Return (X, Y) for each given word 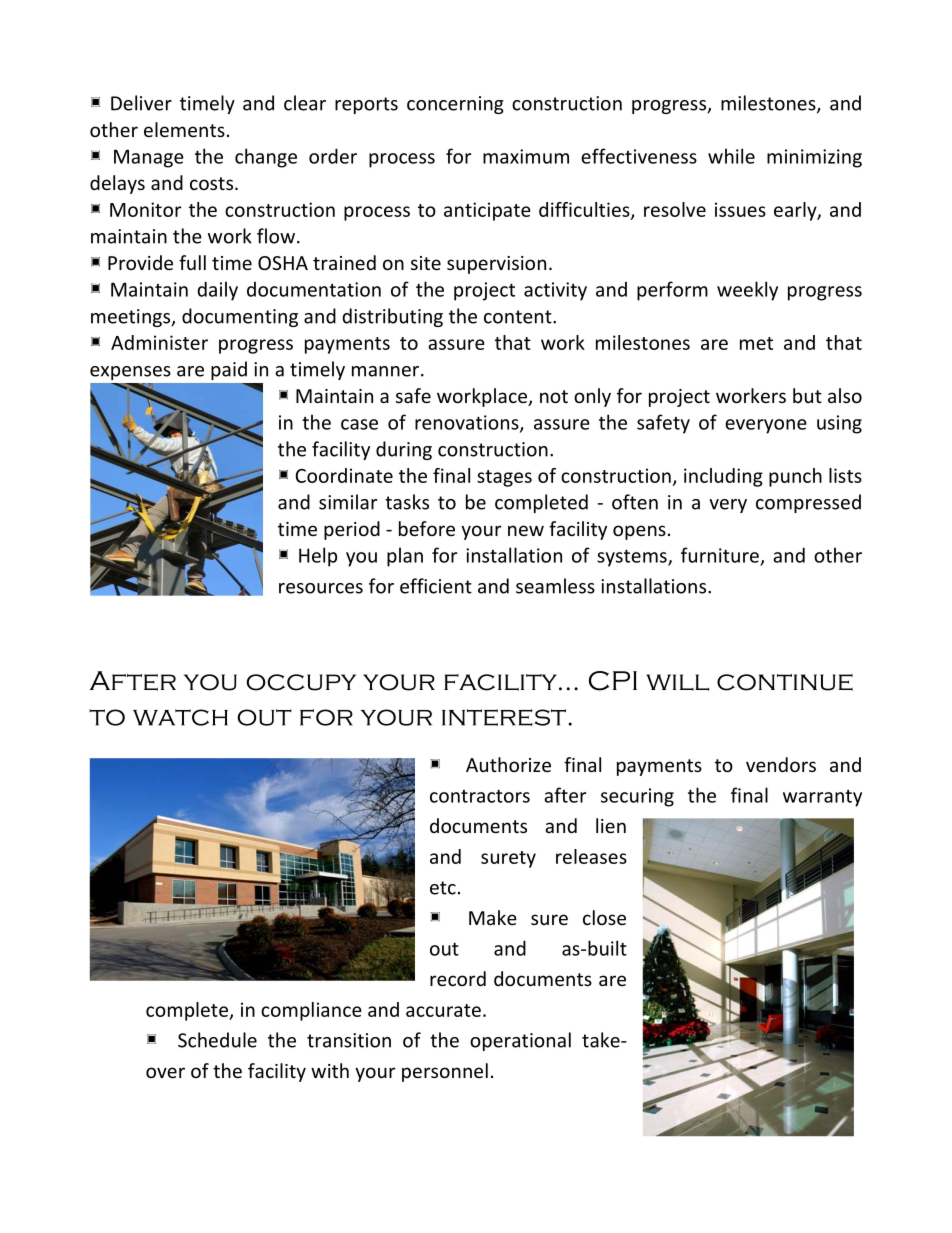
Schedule (217, 1040)
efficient (436, 586)
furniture (720, 555)
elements (184, 129)
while (731, 156)
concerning (455, 105)
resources (321, 588)
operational (520, 1041)
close (604, 917)
